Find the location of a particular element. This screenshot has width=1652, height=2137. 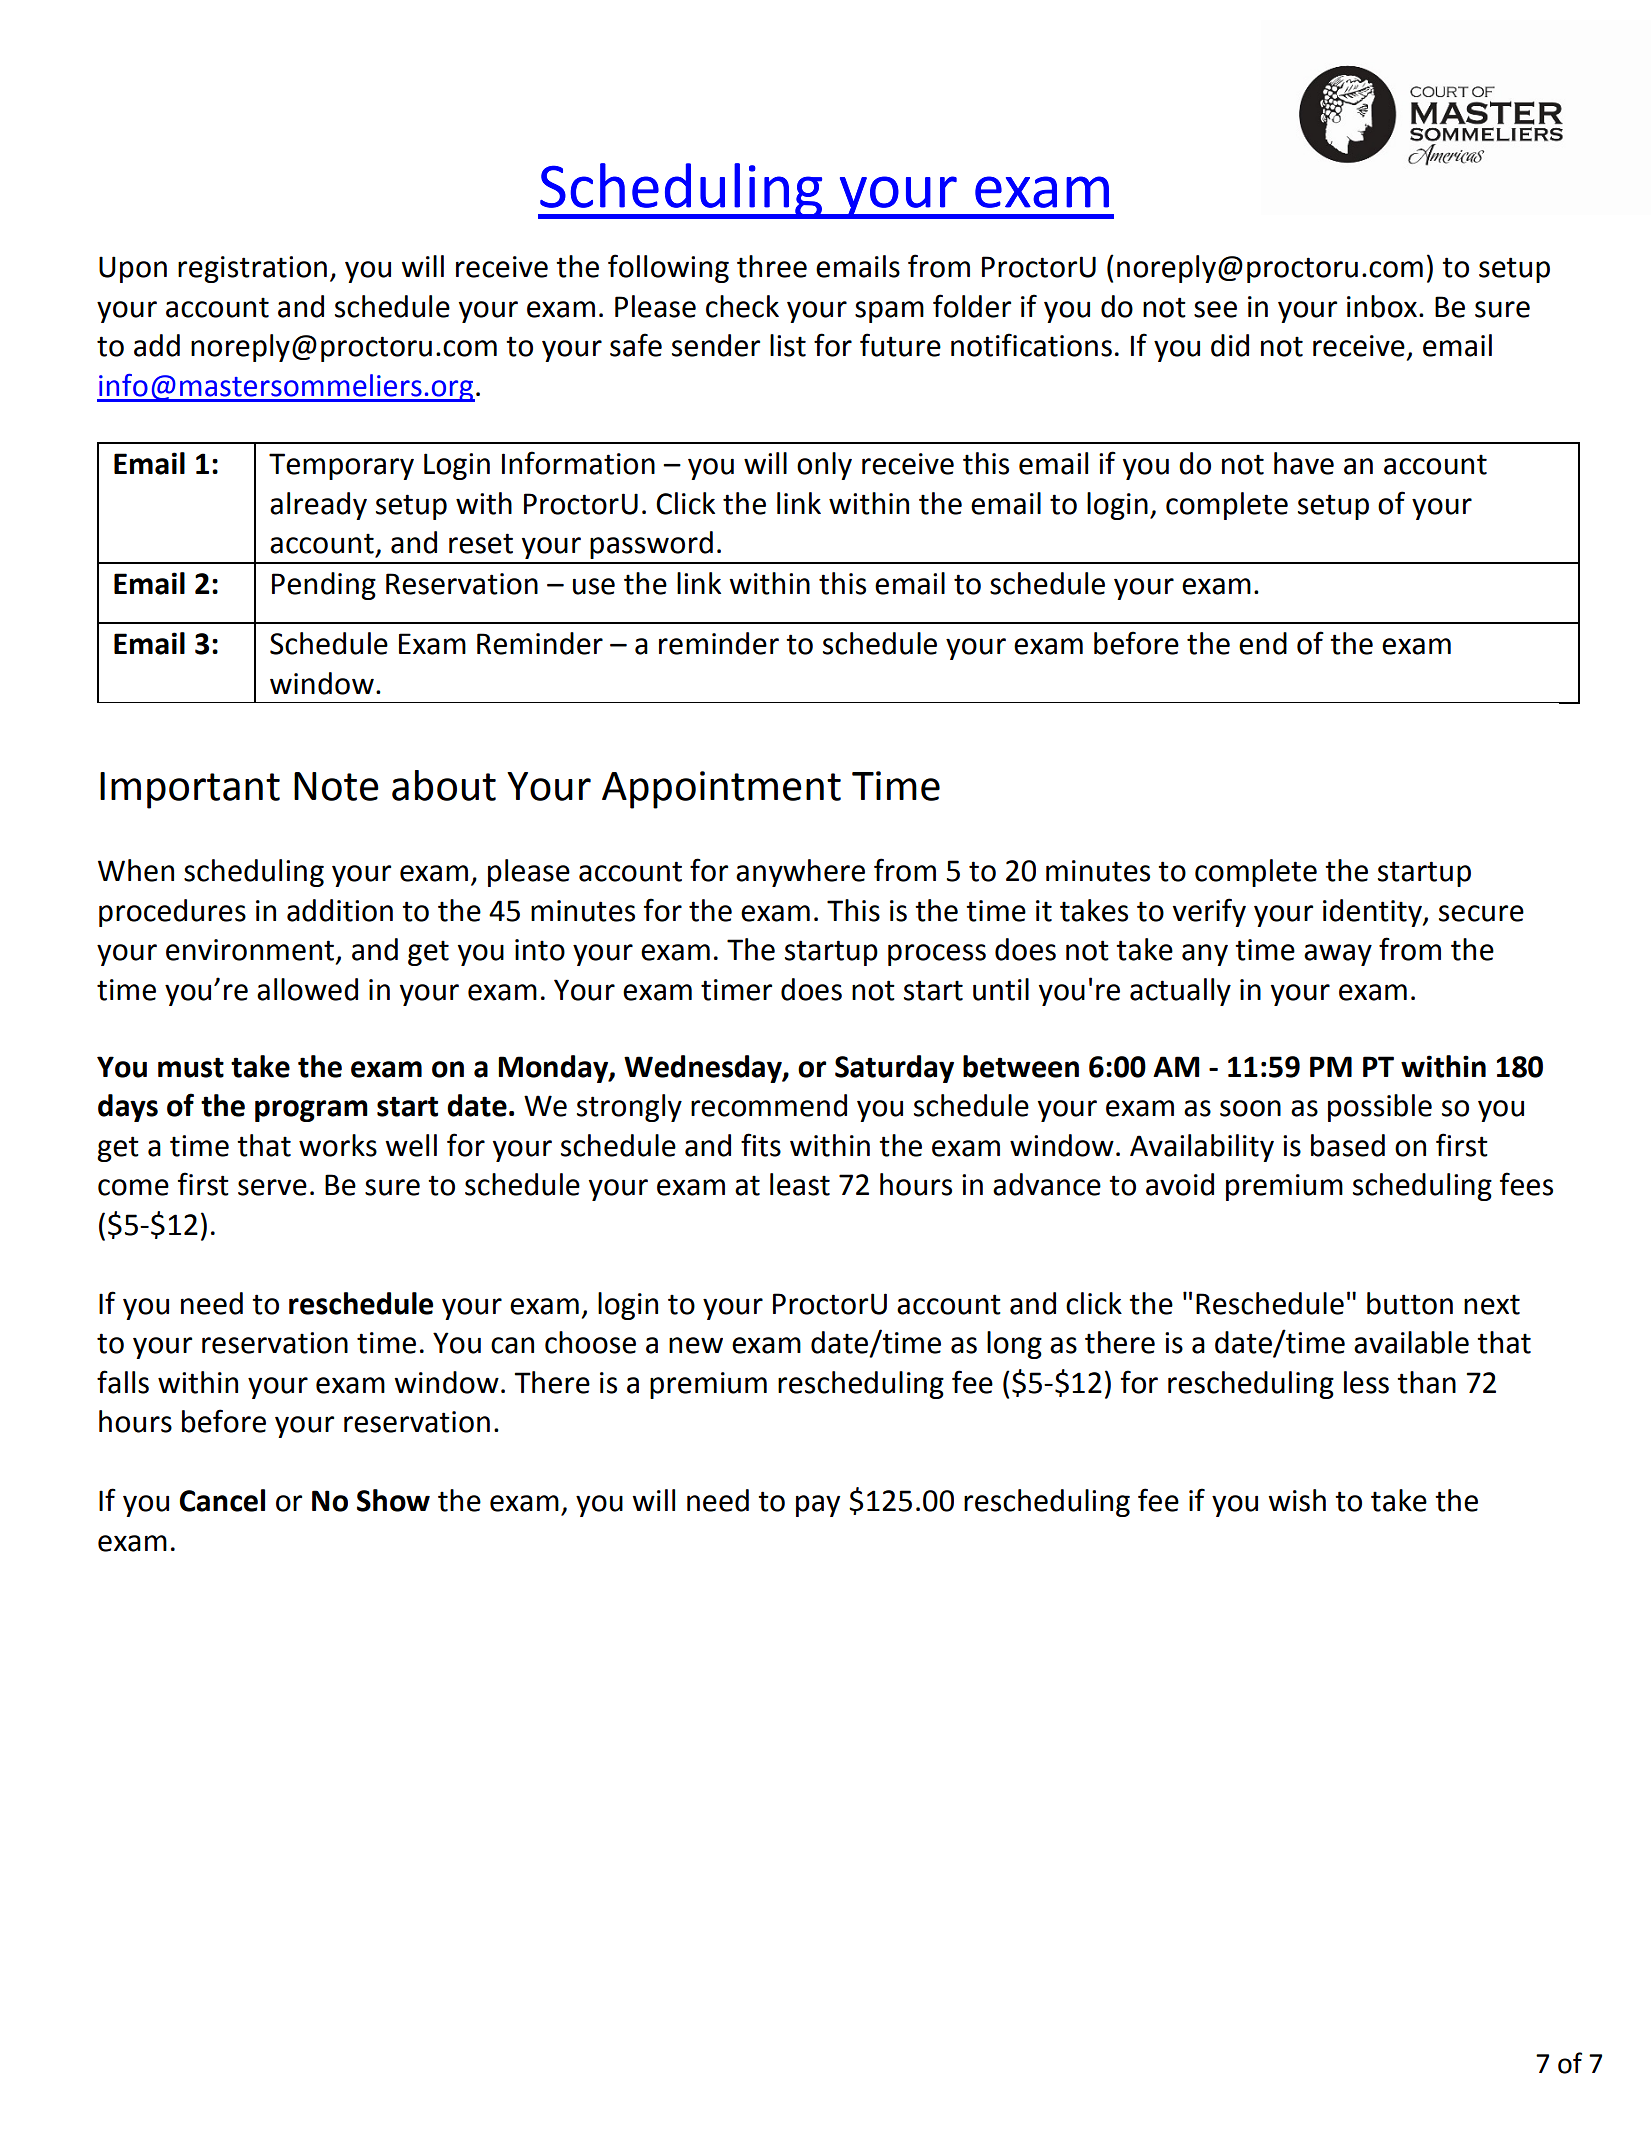

pay is located at coordinates (818, 1506).
